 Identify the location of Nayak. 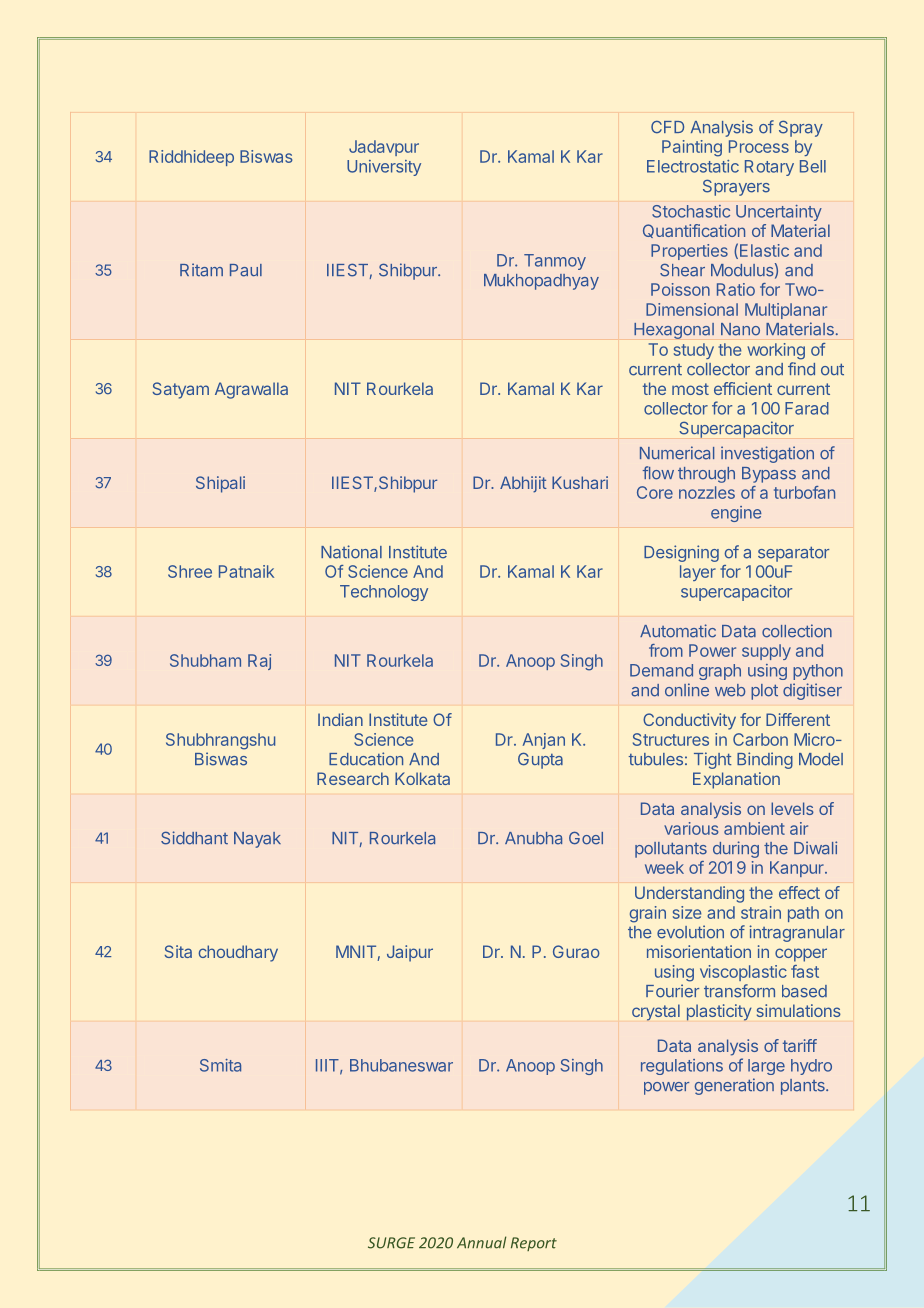
(257, 840).
